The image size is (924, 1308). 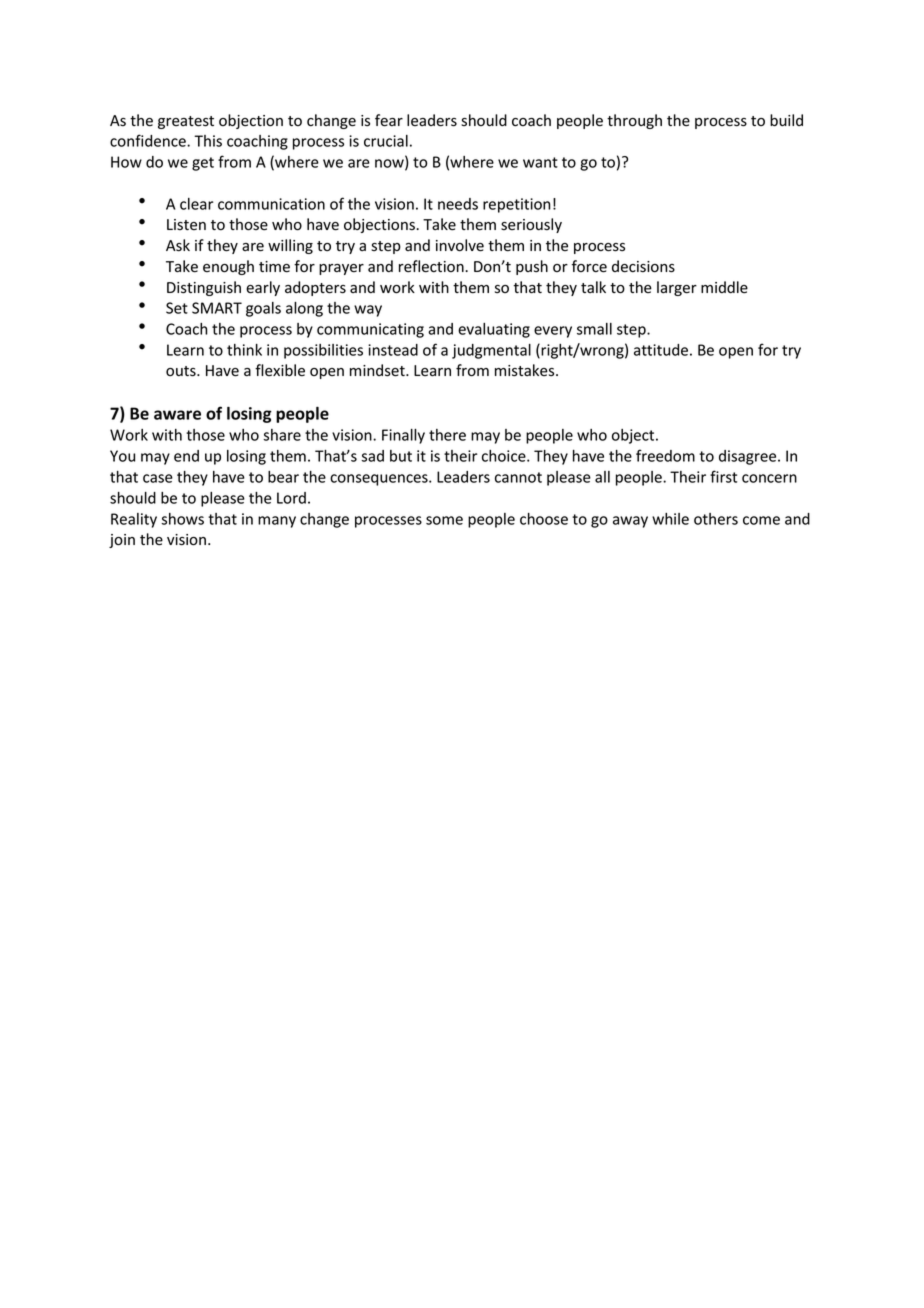 What do you see at coordinates (378, 370) in the document?
I see `mindset` at bounding box center [378, 370].
